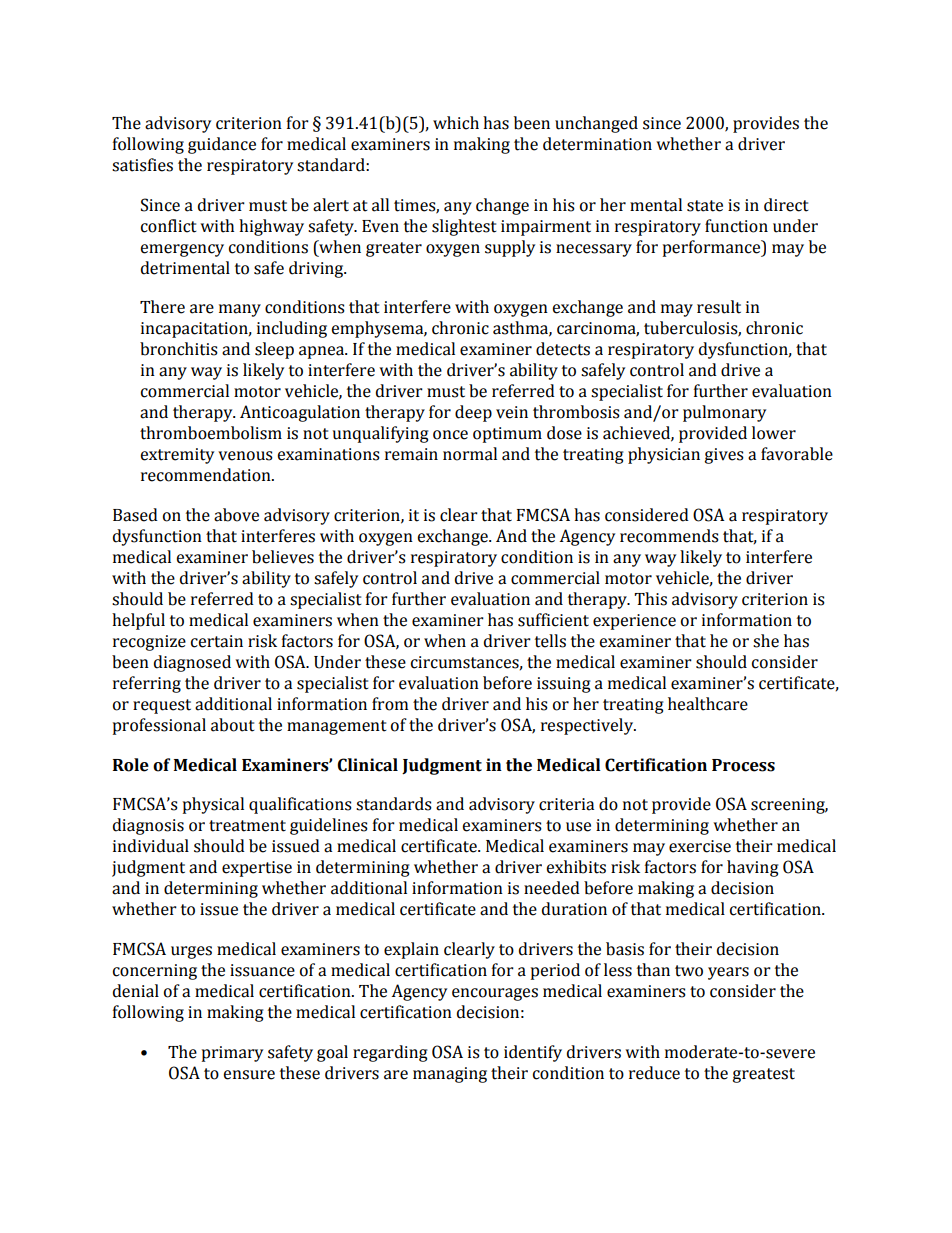 This document has height=1233, width=952. Describe the element at coordinates (179, 349) in the document. I see `bronchitis` at that location.
